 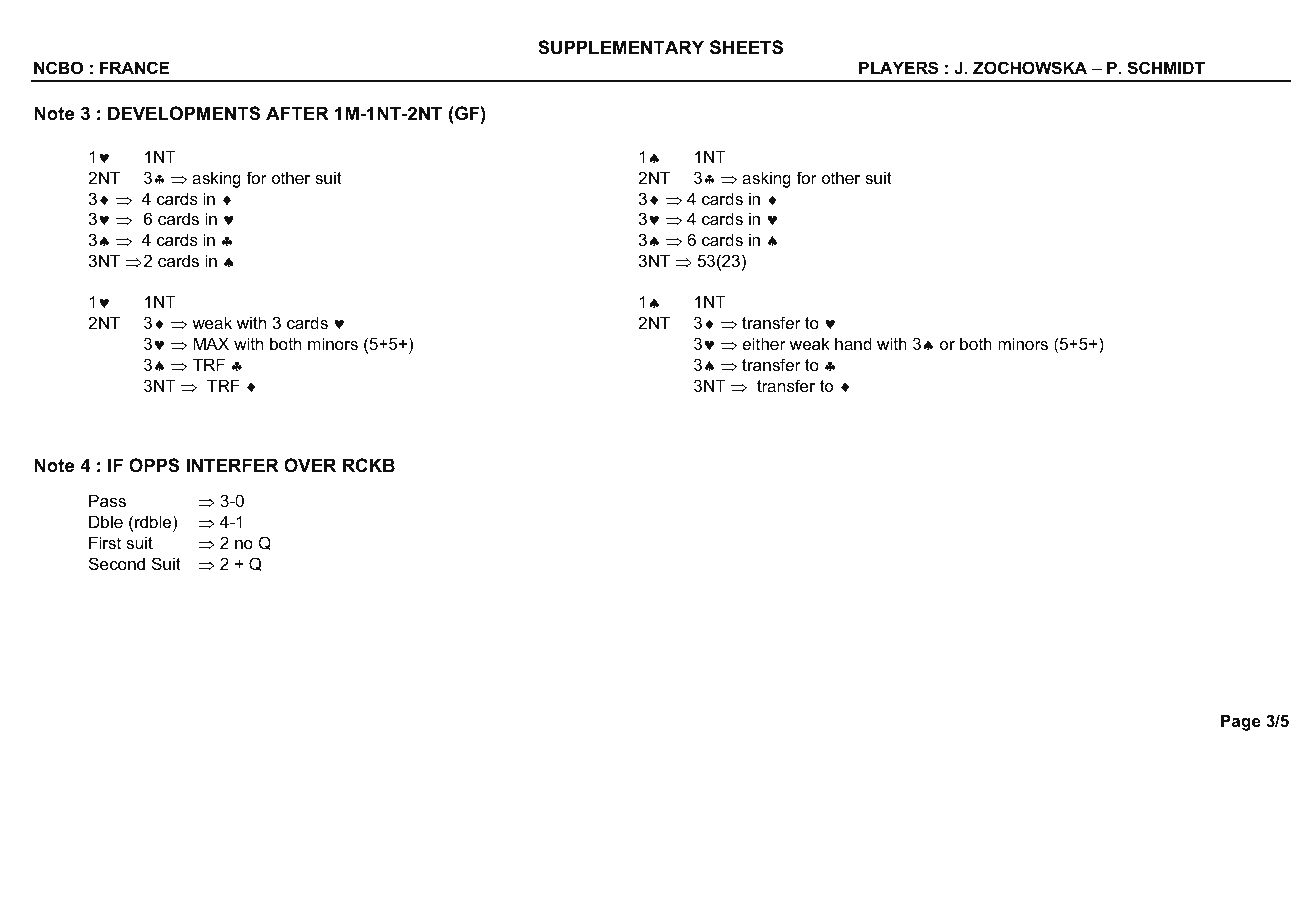 What do you see at coordinates (621, 47) in the screenshot?
I see `SUPPLEMENTARY` at bounding box center [621, 47].
